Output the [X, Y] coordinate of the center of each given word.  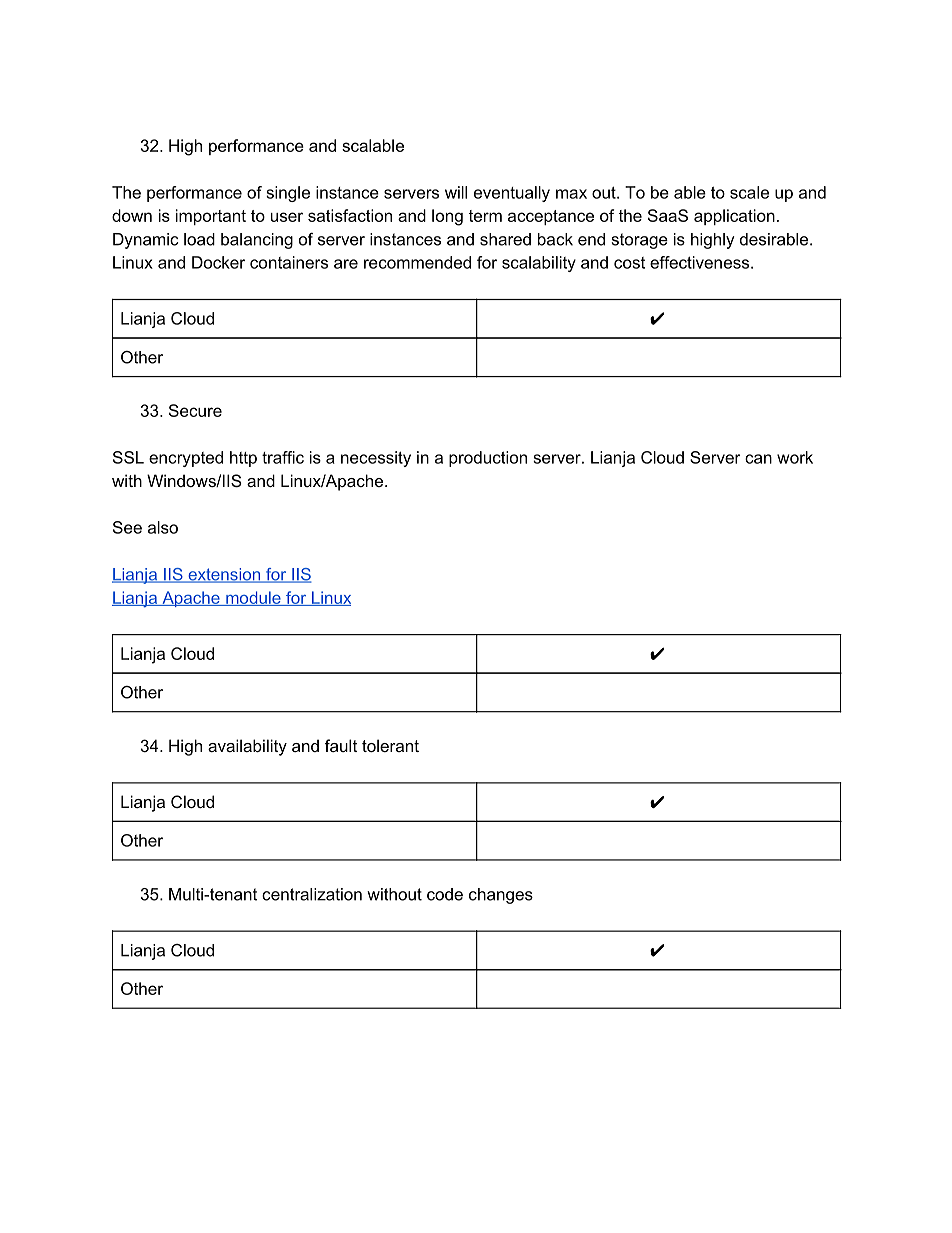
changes [501, 896]
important [211, 217]
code [445, 894]
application [734, 217]
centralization [312, 894]
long [447, 217]
